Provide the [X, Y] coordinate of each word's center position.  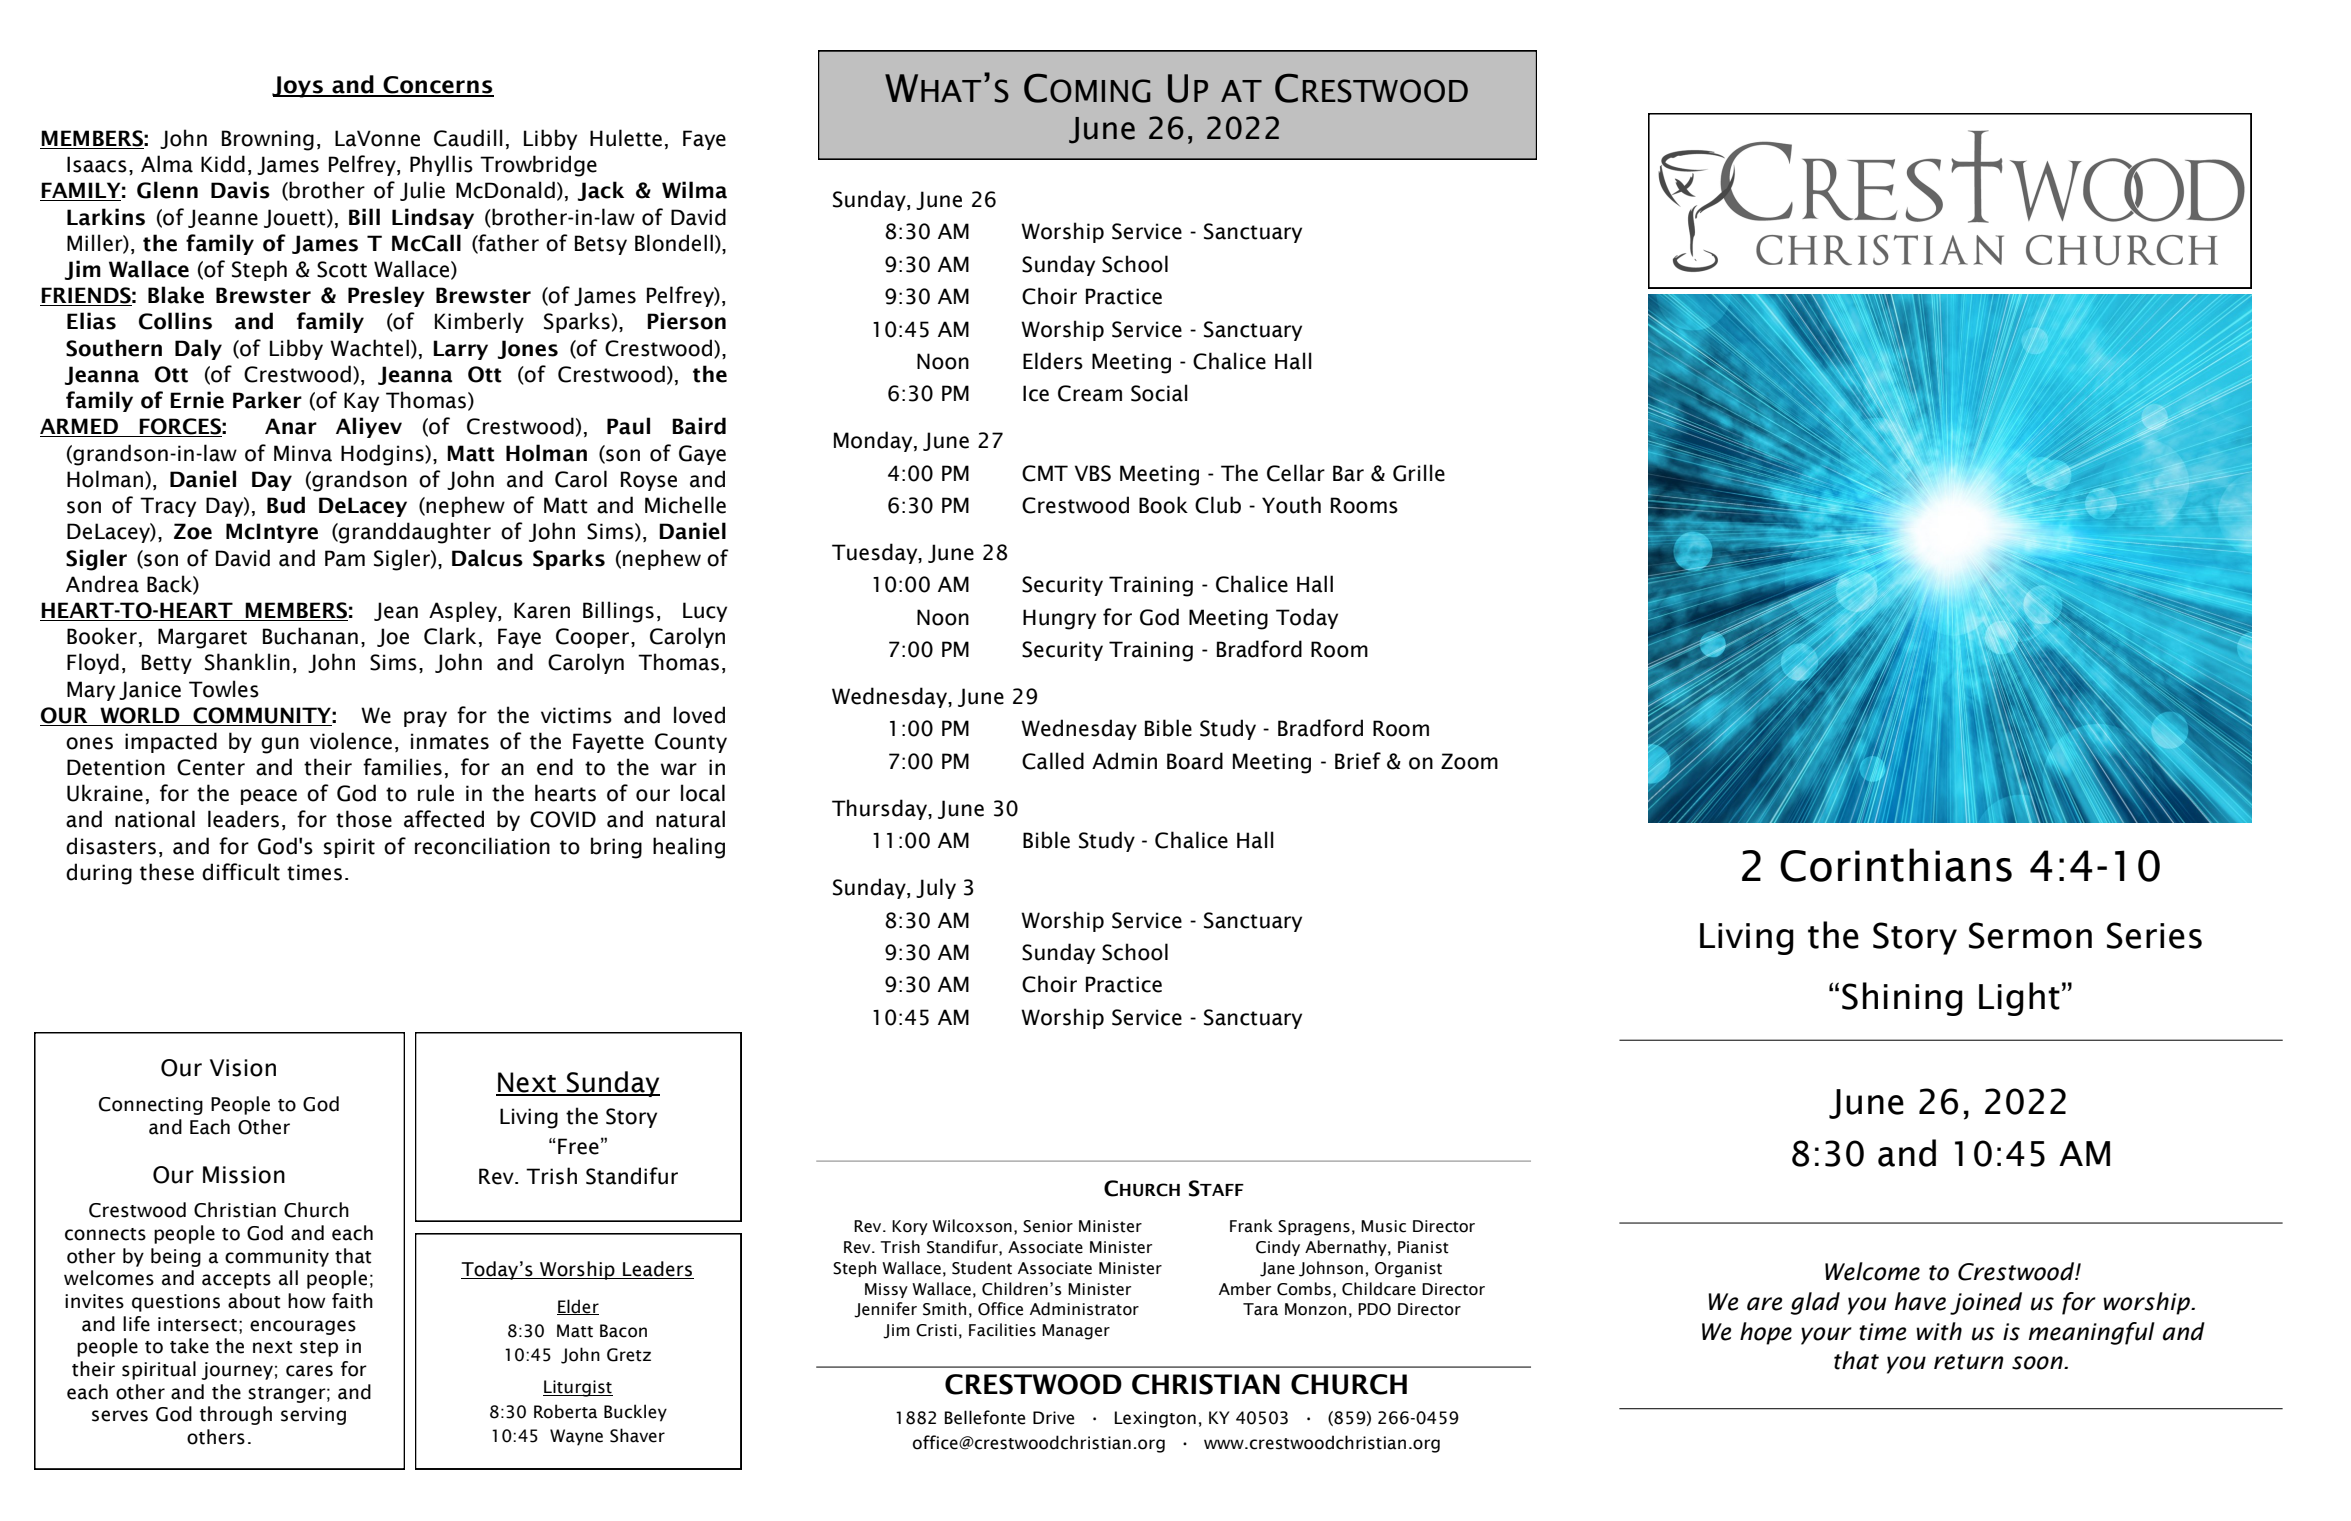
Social [1159, 393]
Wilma [694, 190]
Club [1218, 505]
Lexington [1155, 1419]
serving [313, 1416]
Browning [268, 140]
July [936, 888]
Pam [345, 558]
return [1968, 1362]
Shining [1902, 999]
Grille [1419, 473]
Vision [243, 1068]
